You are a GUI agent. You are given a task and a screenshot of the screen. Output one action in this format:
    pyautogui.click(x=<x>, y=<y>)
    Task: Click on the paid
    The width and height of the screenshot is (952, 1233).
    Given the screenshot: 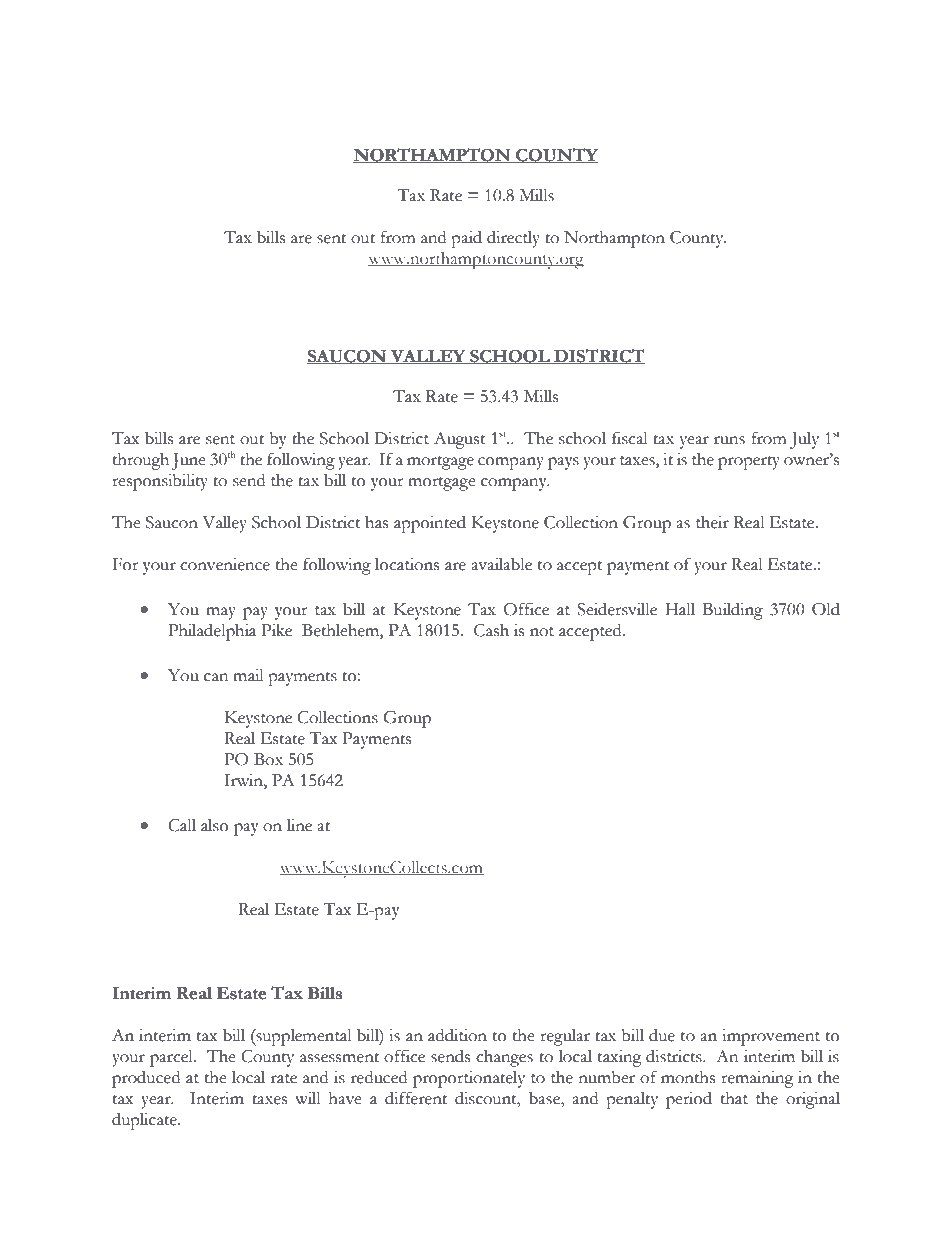 What is the action you would take?
    pyautogui.click(x=466, y=239)
